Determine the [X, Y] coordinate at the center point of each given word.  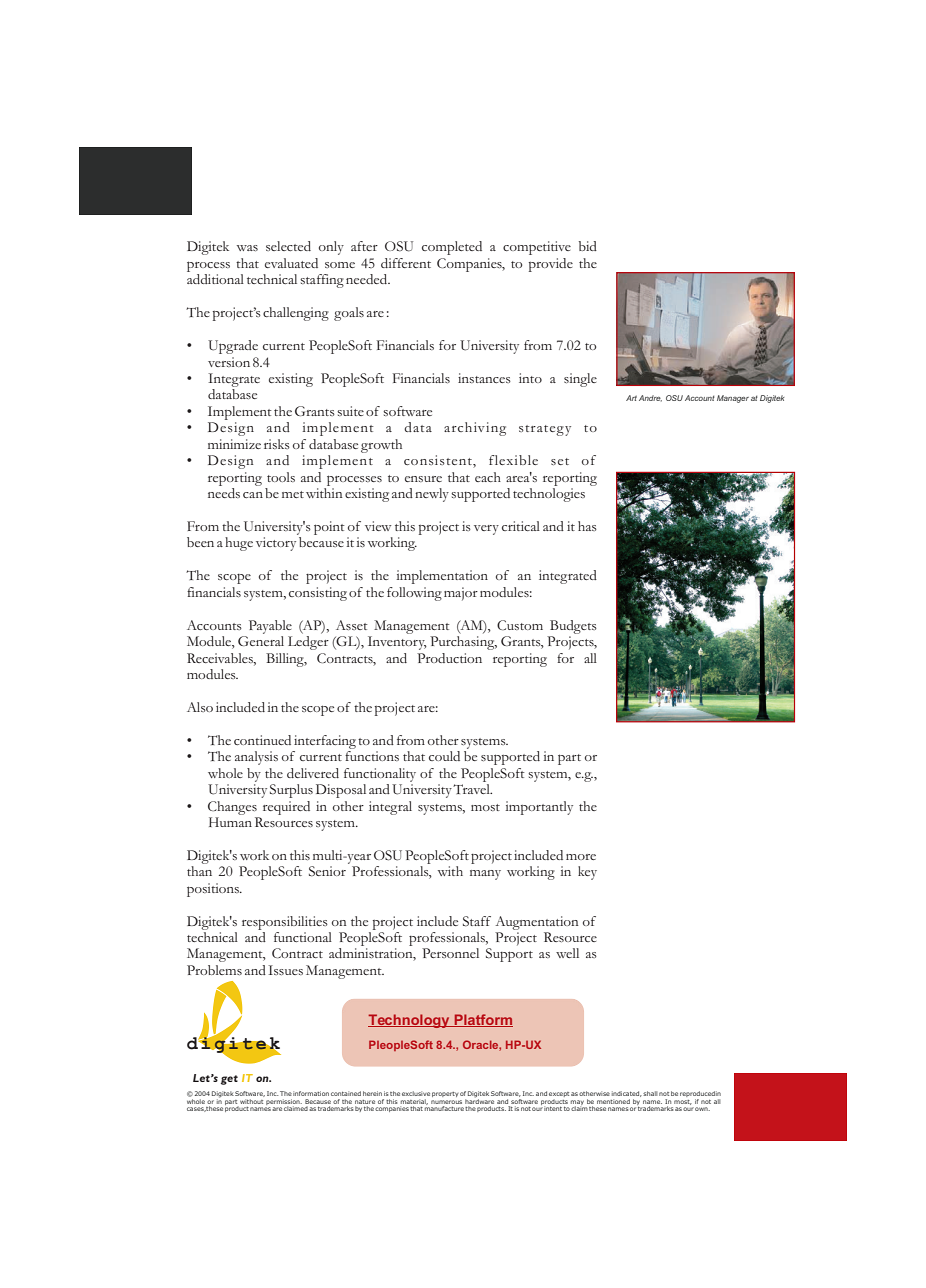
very [486, 530]
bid [588, 246]
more [581, 857]
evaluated [291, 263]
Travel [472, 789]
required [286, 808]
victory [276, 544]
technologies [549, 495]
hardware [479, 1101]
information [311, 1093]
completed [452, 248]
